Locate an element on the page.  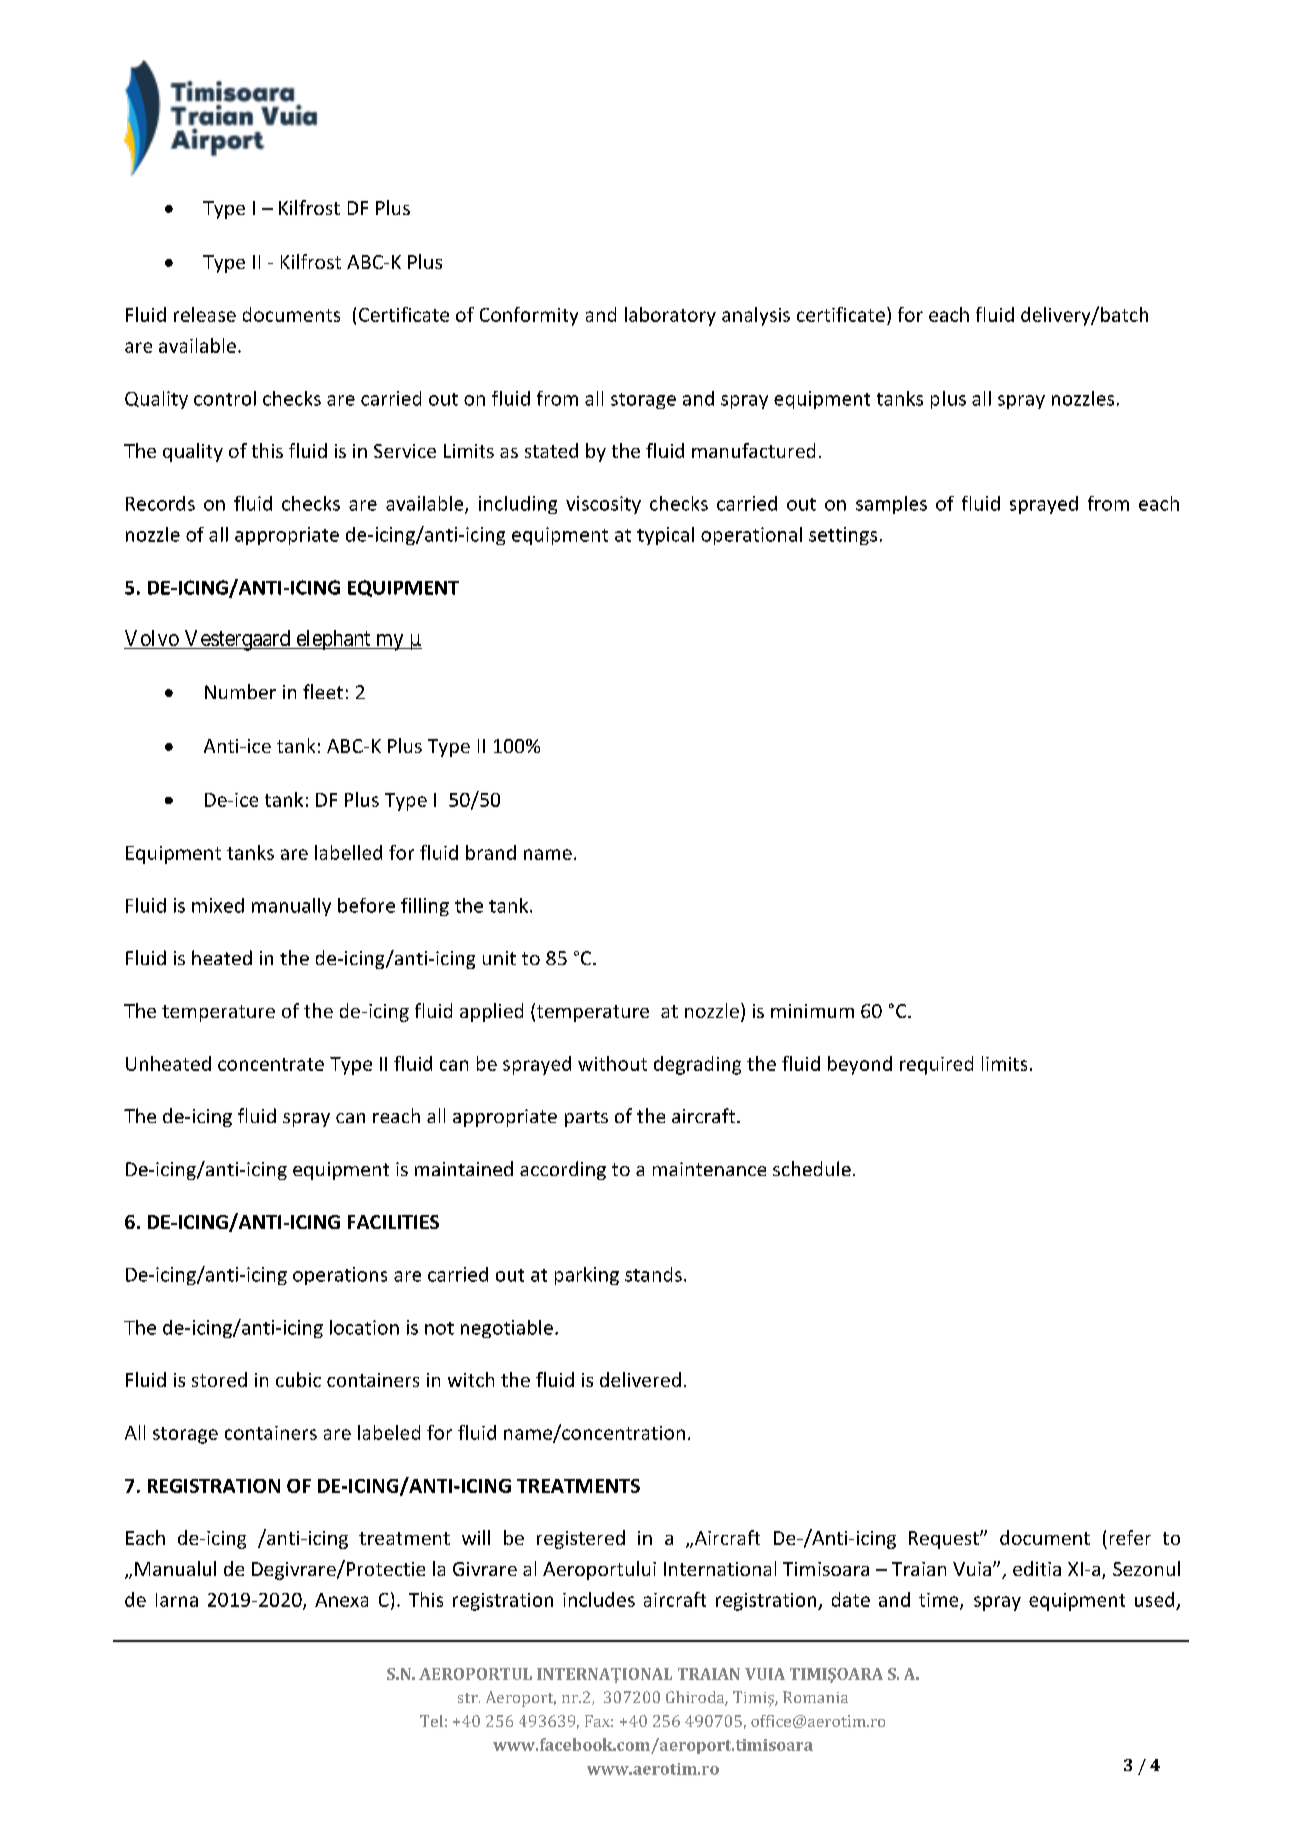
beyond is located at coordinates (860, 1065).
